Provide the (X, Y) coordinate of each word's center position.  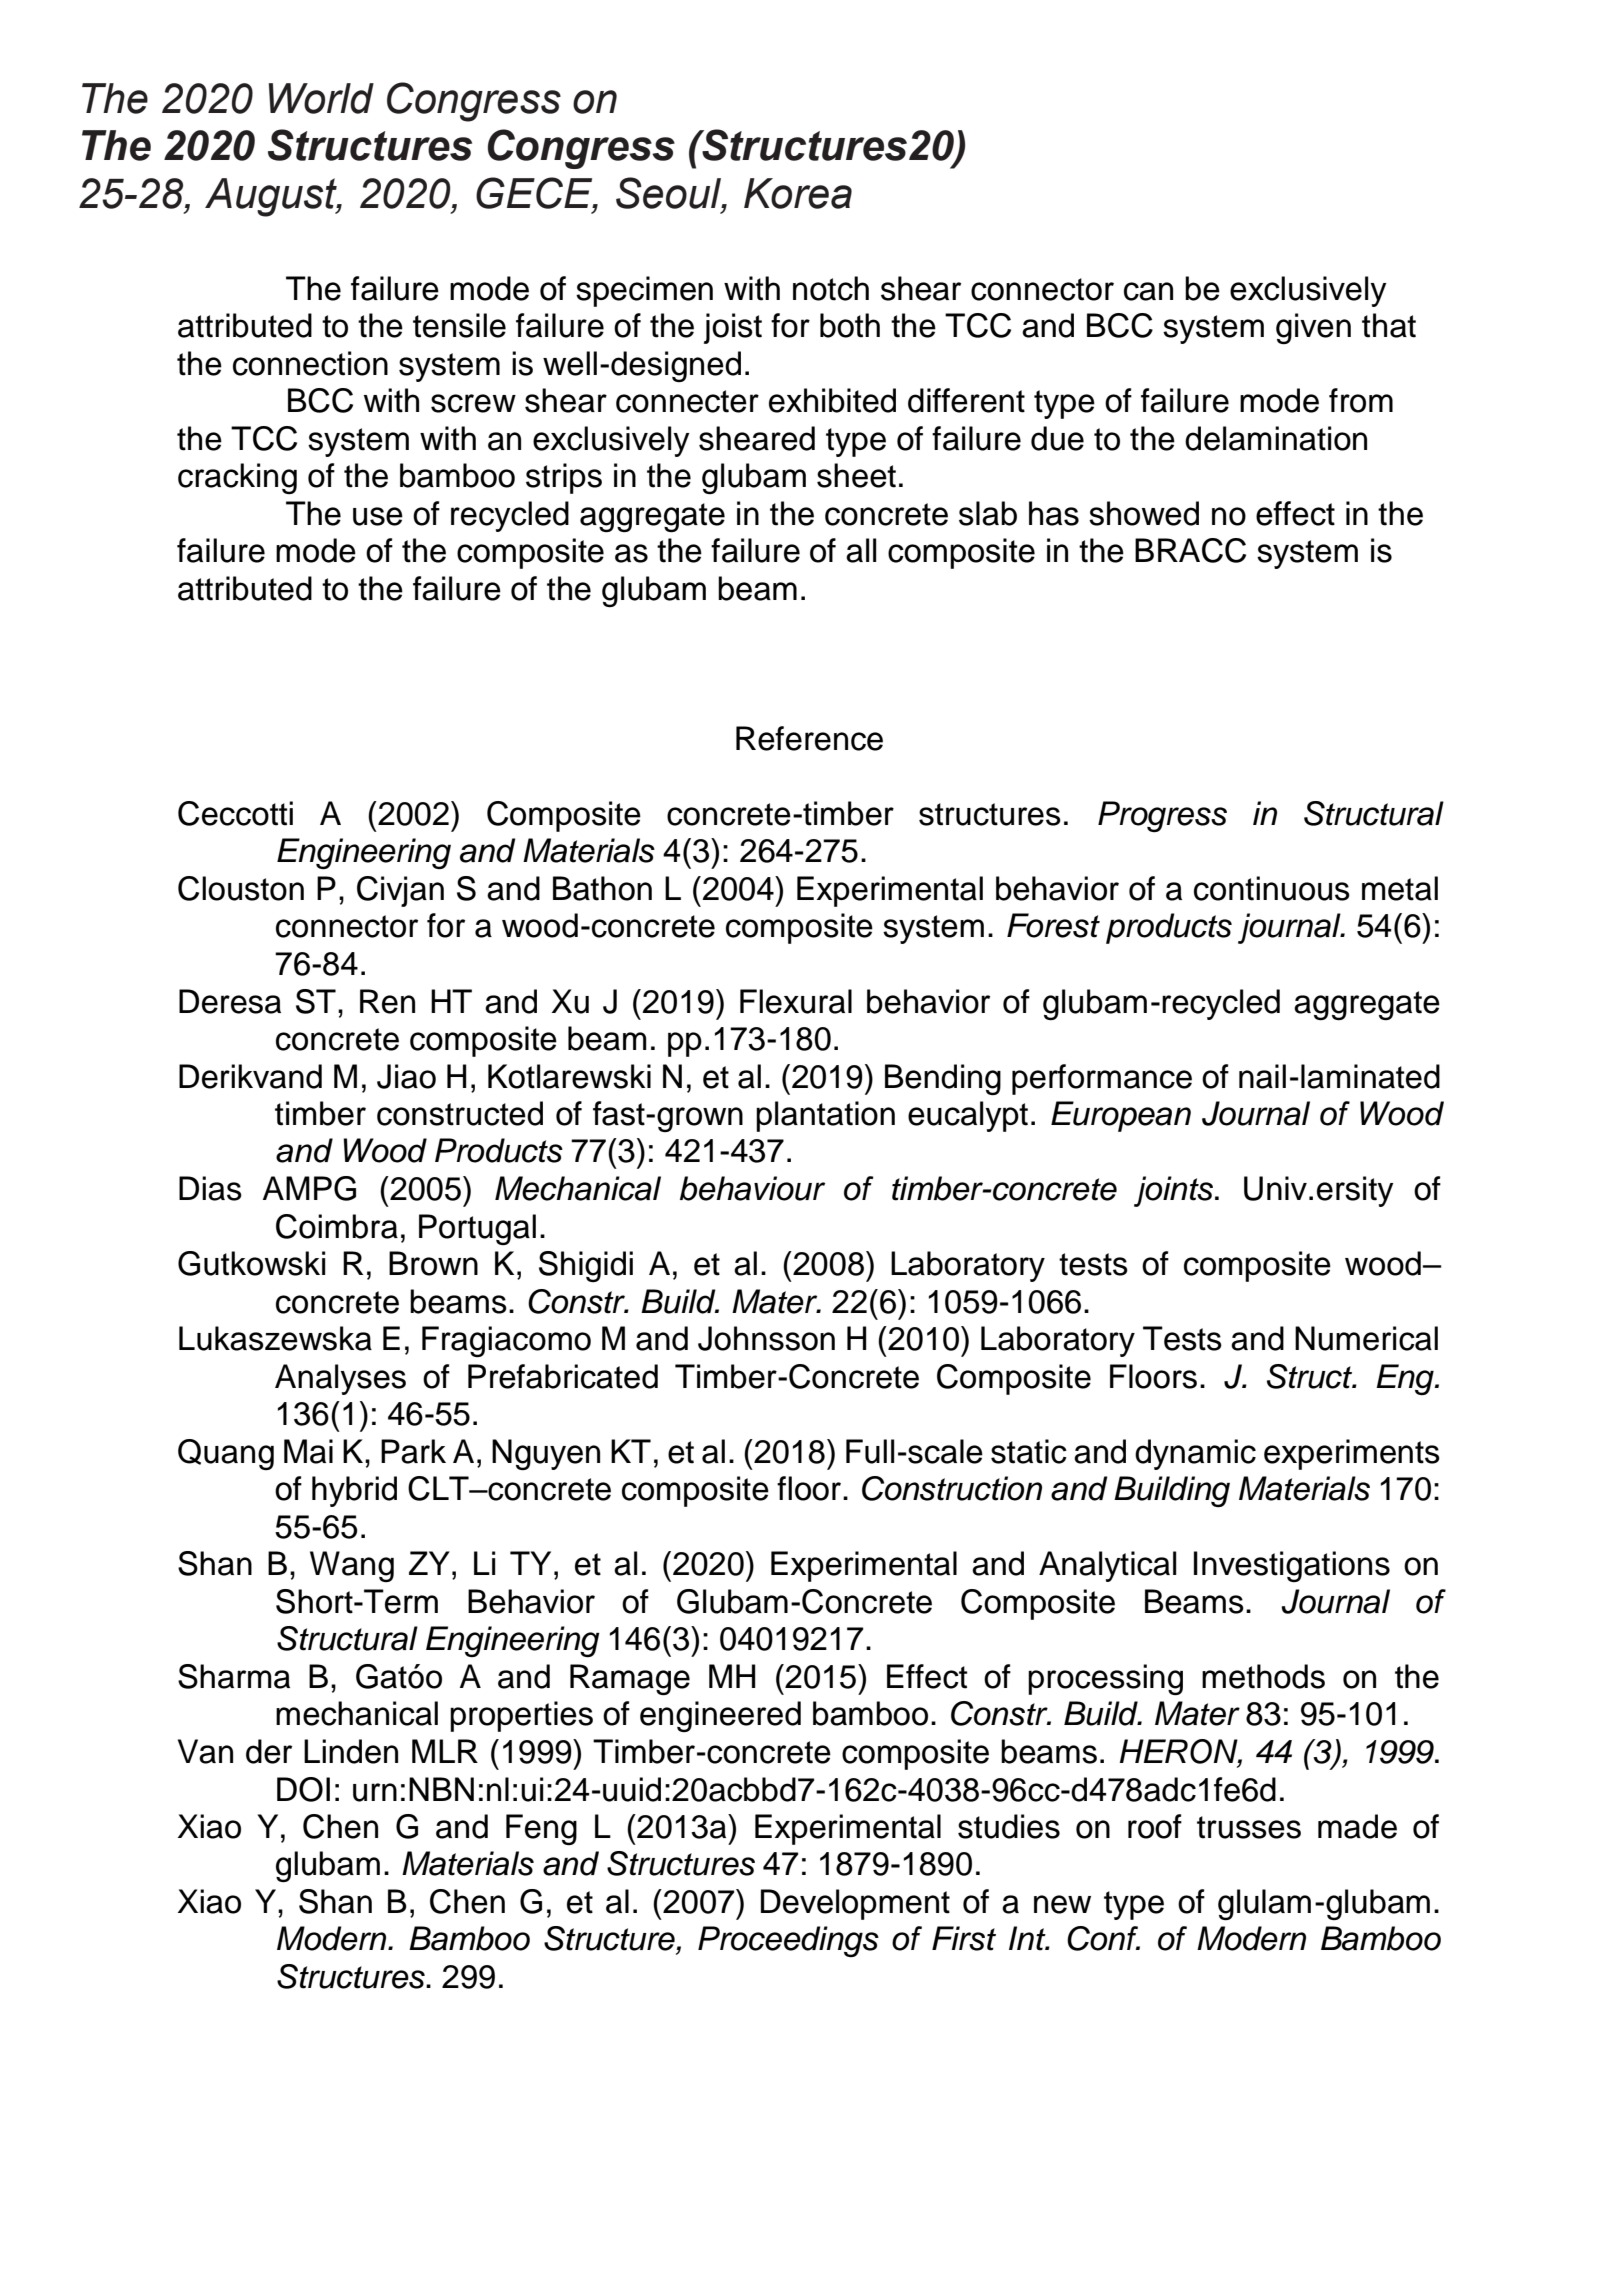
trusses (1249, 1827)
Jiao (406, 1076)
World (321, 98)
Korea (798, 193)
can (1148, 291)
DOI (303, 1789)
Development (855, 1904)
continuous (1272, 888)
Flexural (796, 1001)
